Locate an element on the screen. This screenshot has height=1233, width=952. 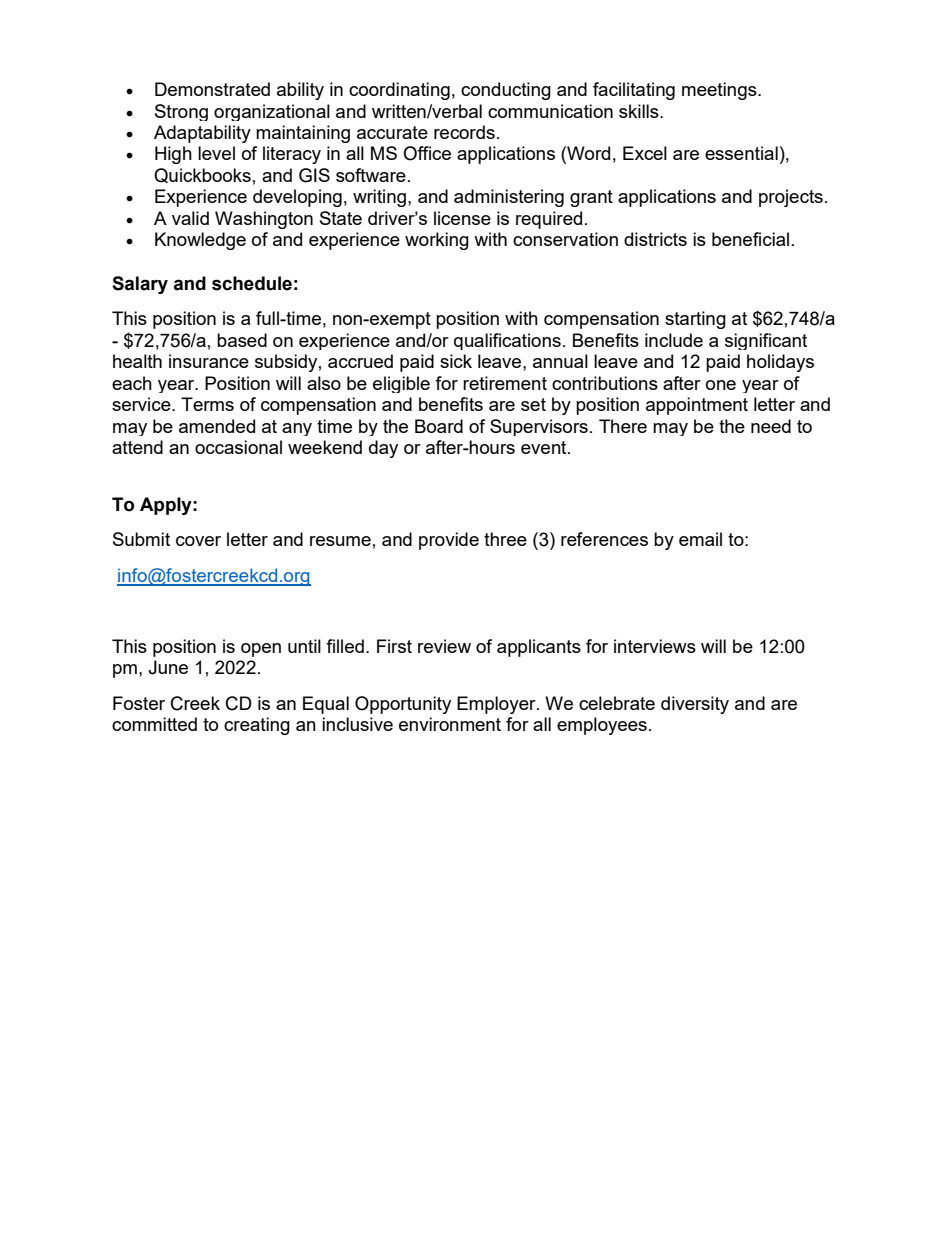
creating is located at coordinates (257, 726).
